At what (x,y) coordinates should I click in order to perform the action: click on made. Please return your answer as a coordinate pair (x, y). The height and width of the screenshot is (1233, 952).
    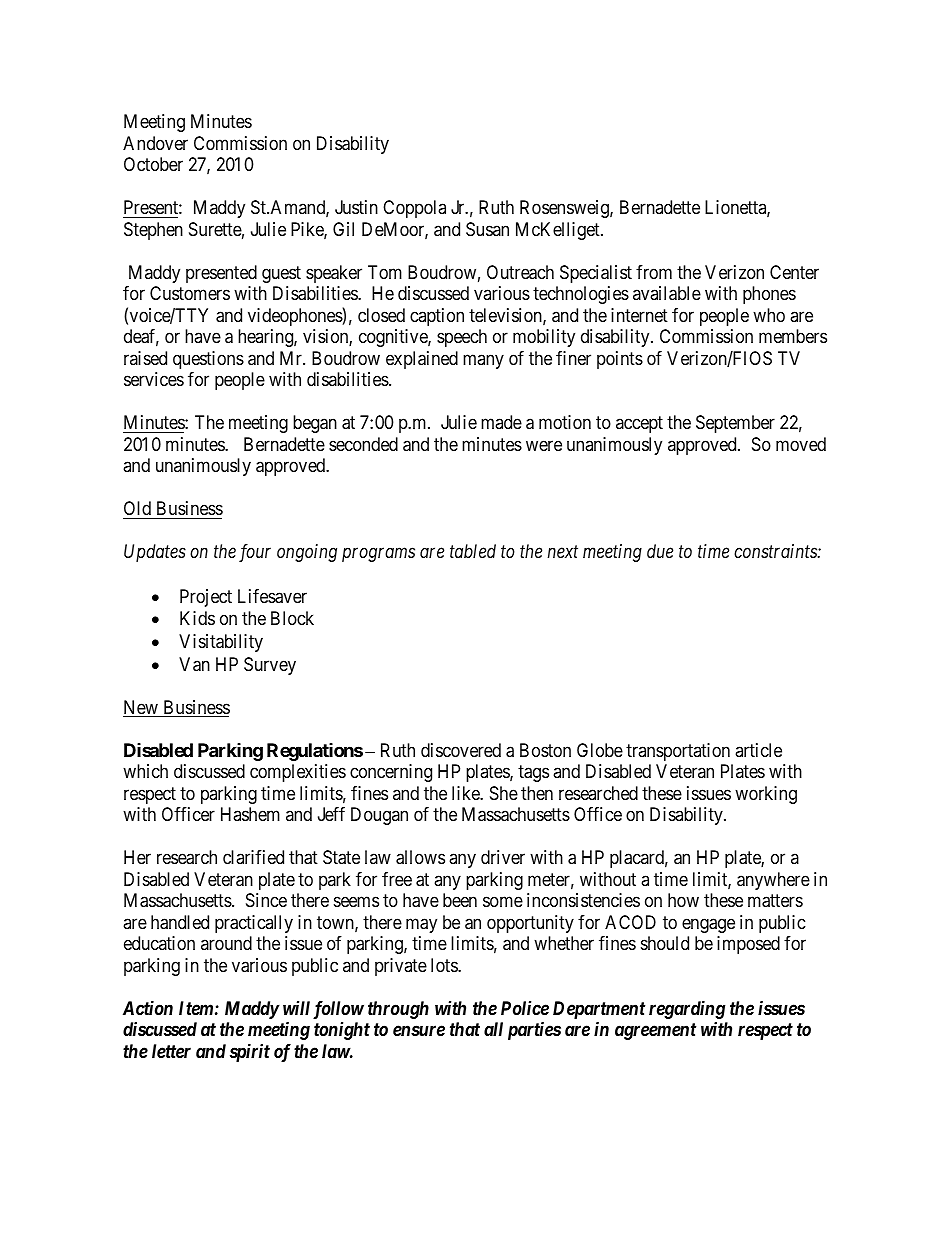
    Looking at the image, I should click on (501, 422).
